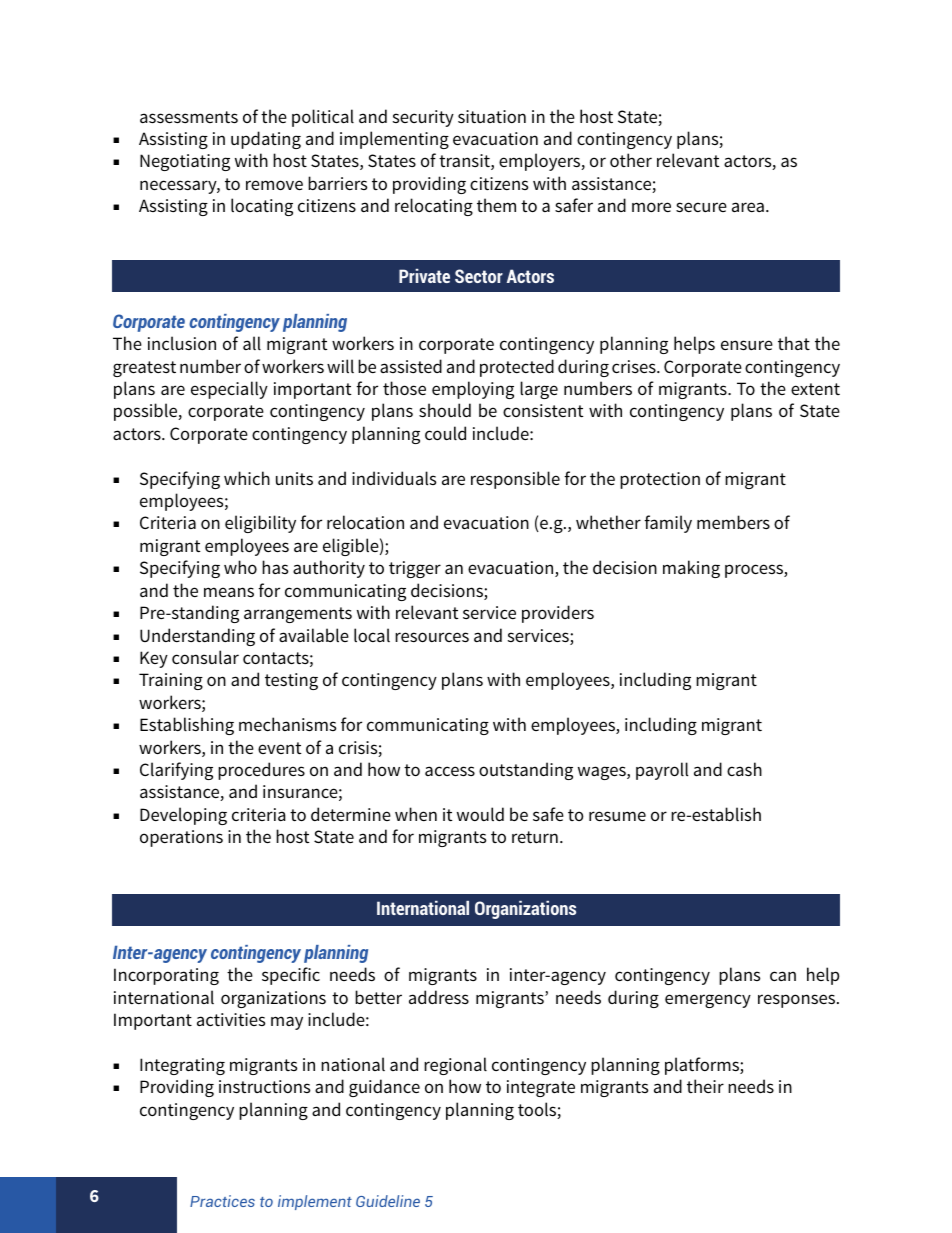 Image resolution: width=952 pixels, height=1233 pixels. Describe the element at coordinates (432, 637) in the screenshot. I see `resources` at that location.
